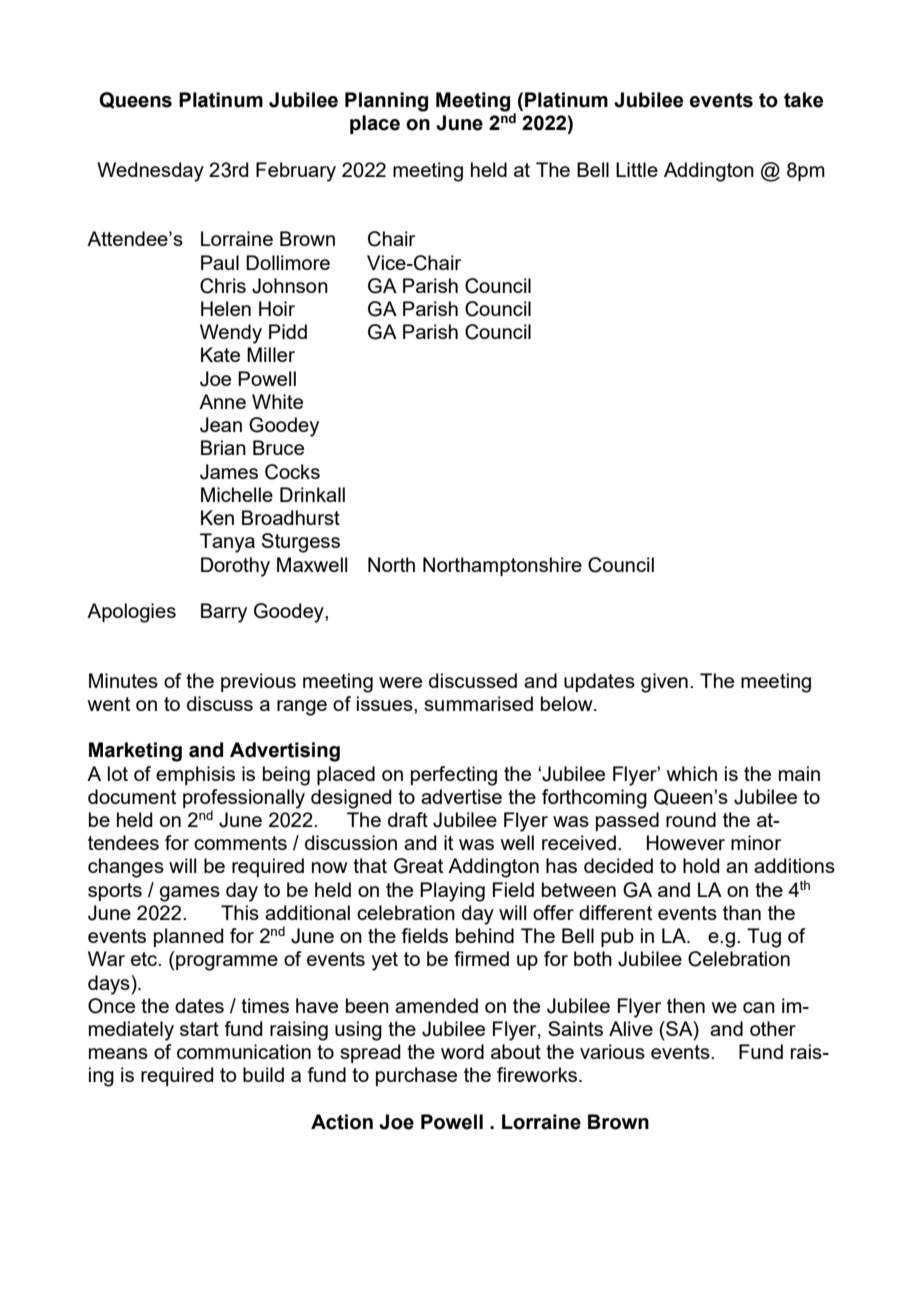 This screenshot has height=1308, width=924. What do you see at coordinates (277, 401) in the screenshot?
I see `White` at bounding box center [277, 401].
